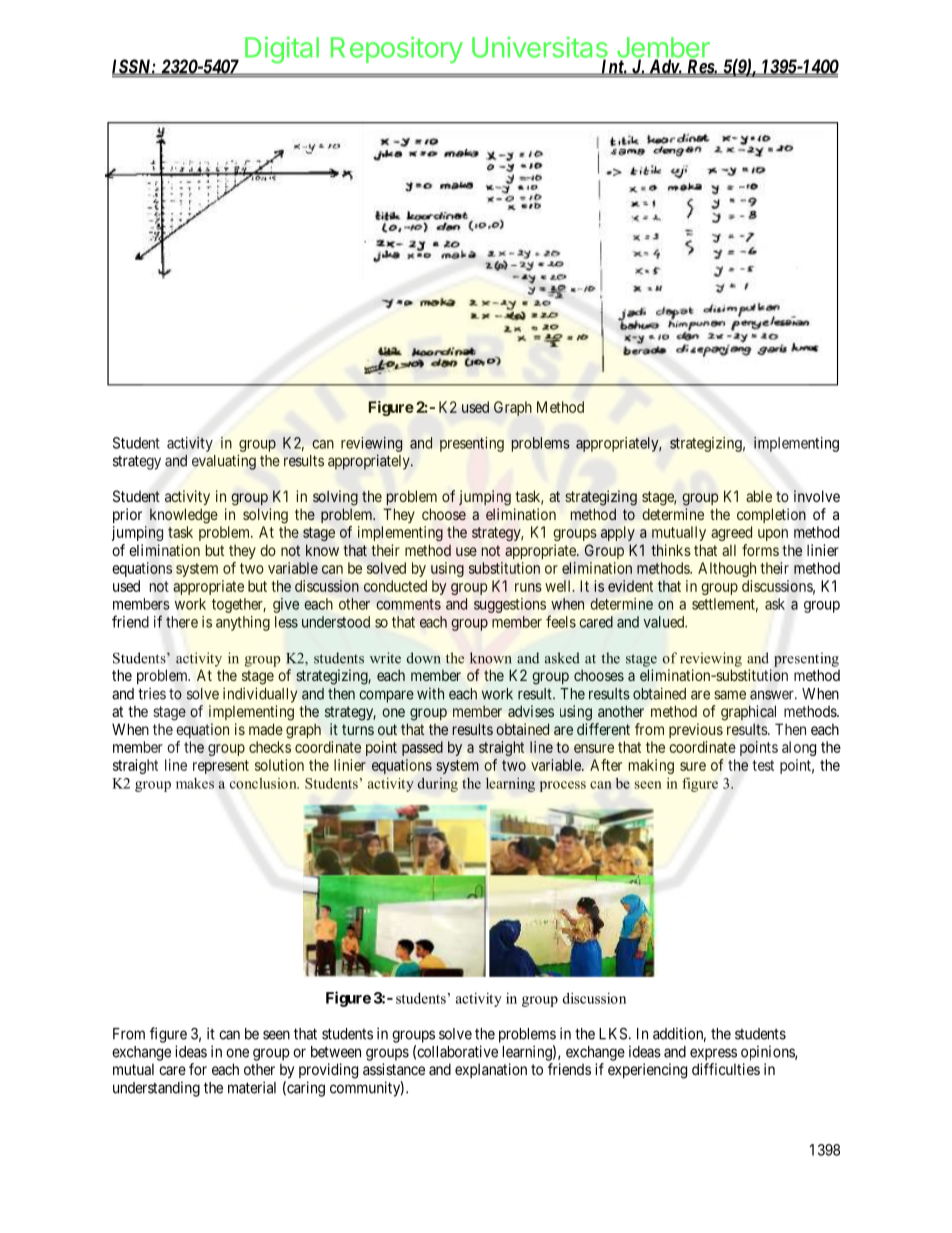 The width and height of the document is (952, 1233). I want to click on during, so click(438, 784).
